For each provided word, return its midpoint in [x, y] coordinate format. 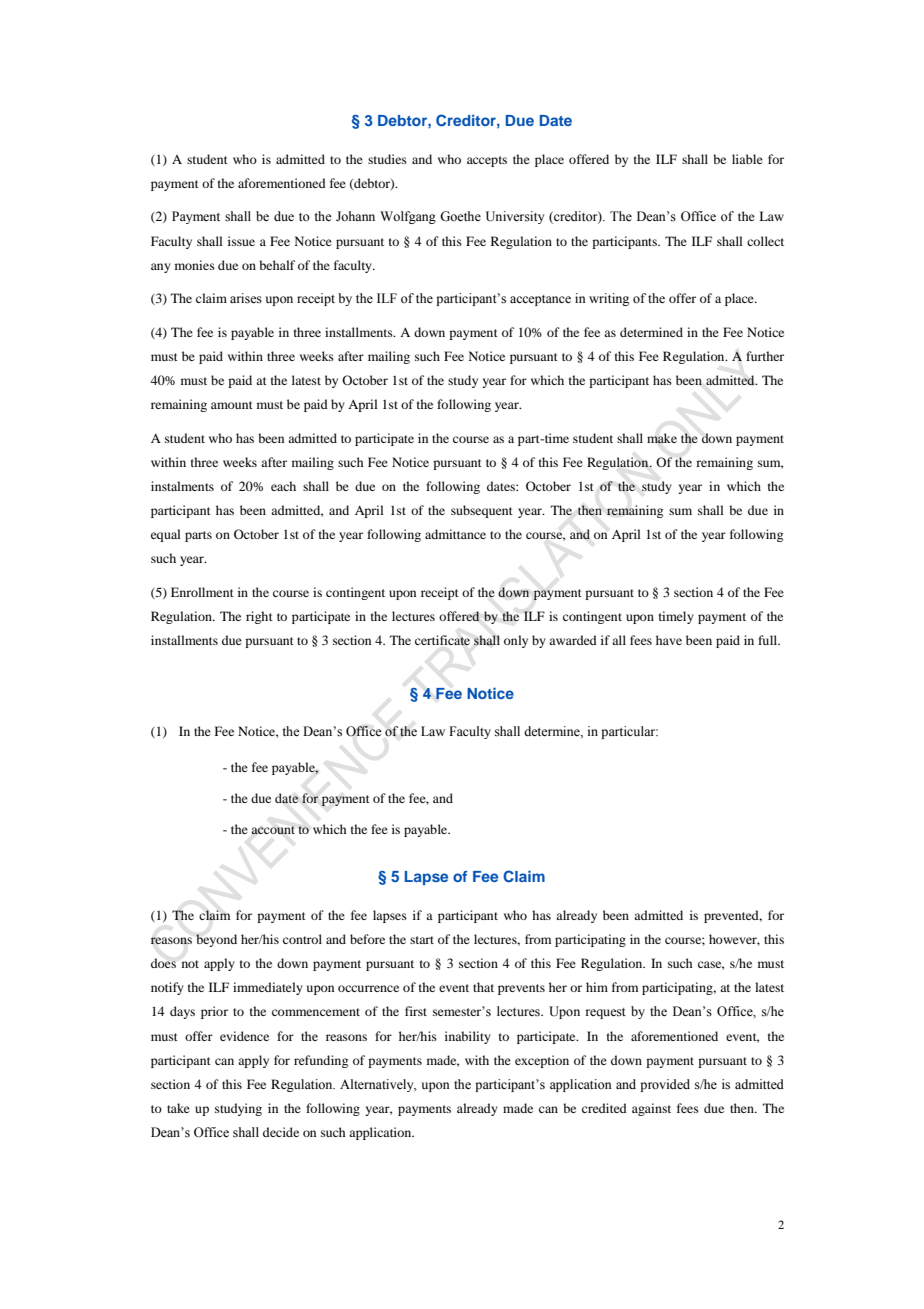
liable [747, 159]
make [662, 438]
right [259, 617]
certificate [442, 640]
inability [468, 1037]
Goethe [460, 216]
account [273, 830]
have [669, 640]
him [597, 987]
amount [232, 405]
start [422, 940]
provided [665, 1085]
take [178, 1108]
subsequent [482, 511]
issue [241, 241]
